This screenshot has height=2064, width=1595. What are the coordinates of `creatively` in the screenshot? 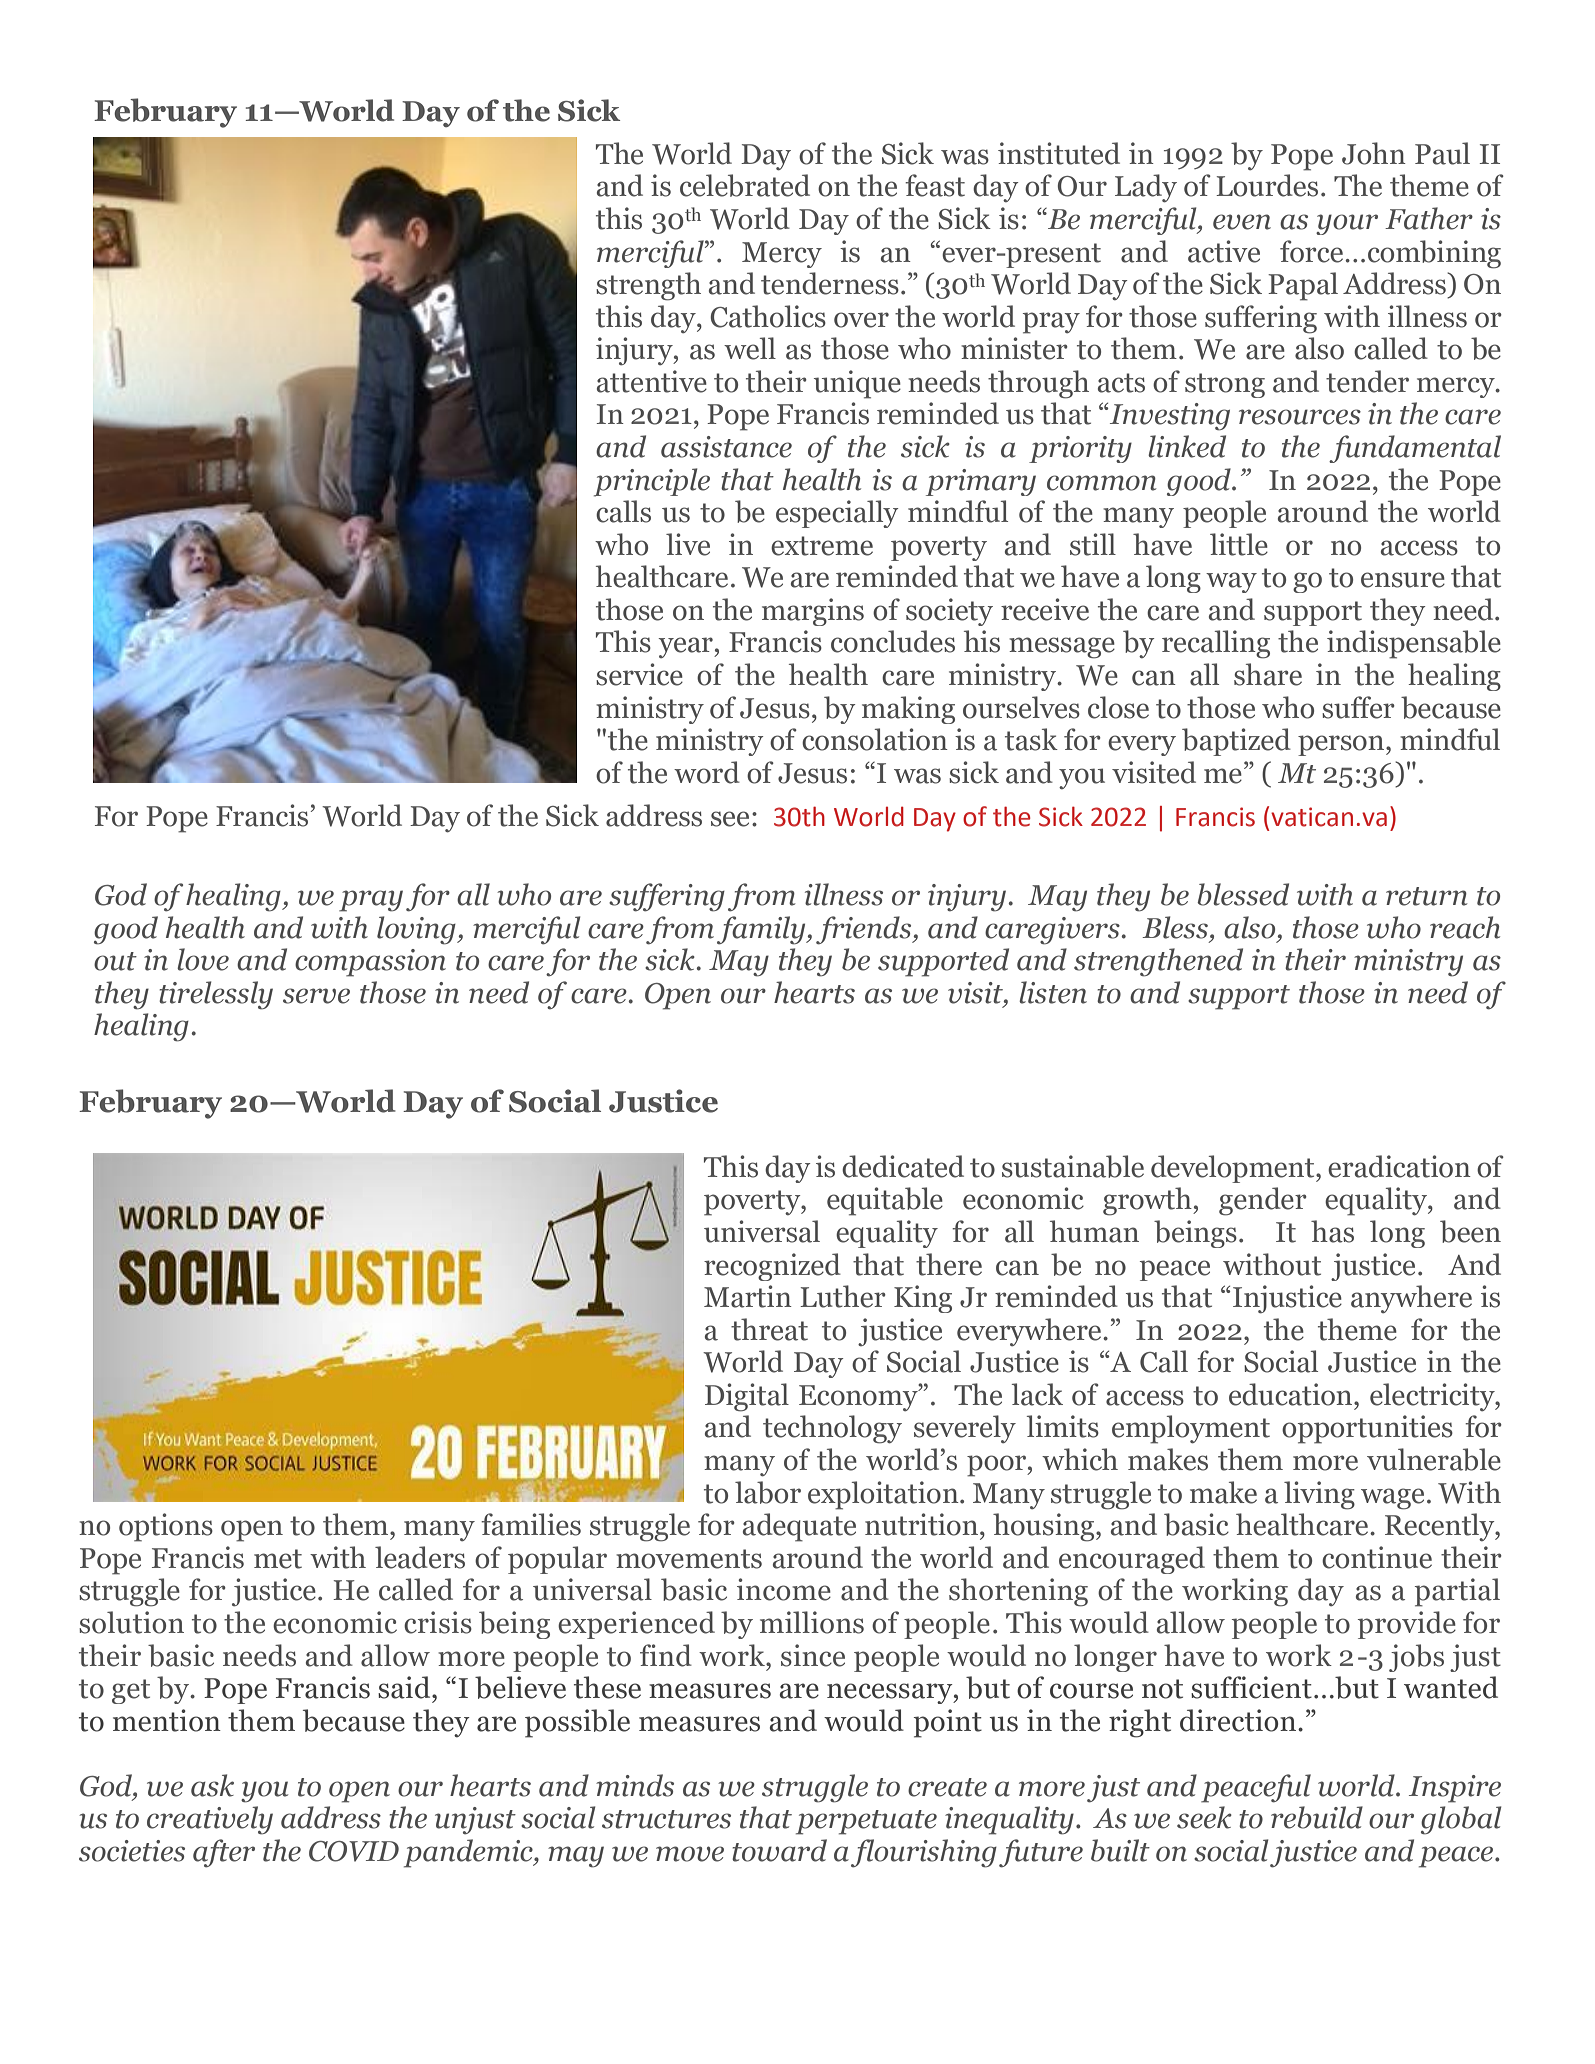 It's located at (210, 1820).
